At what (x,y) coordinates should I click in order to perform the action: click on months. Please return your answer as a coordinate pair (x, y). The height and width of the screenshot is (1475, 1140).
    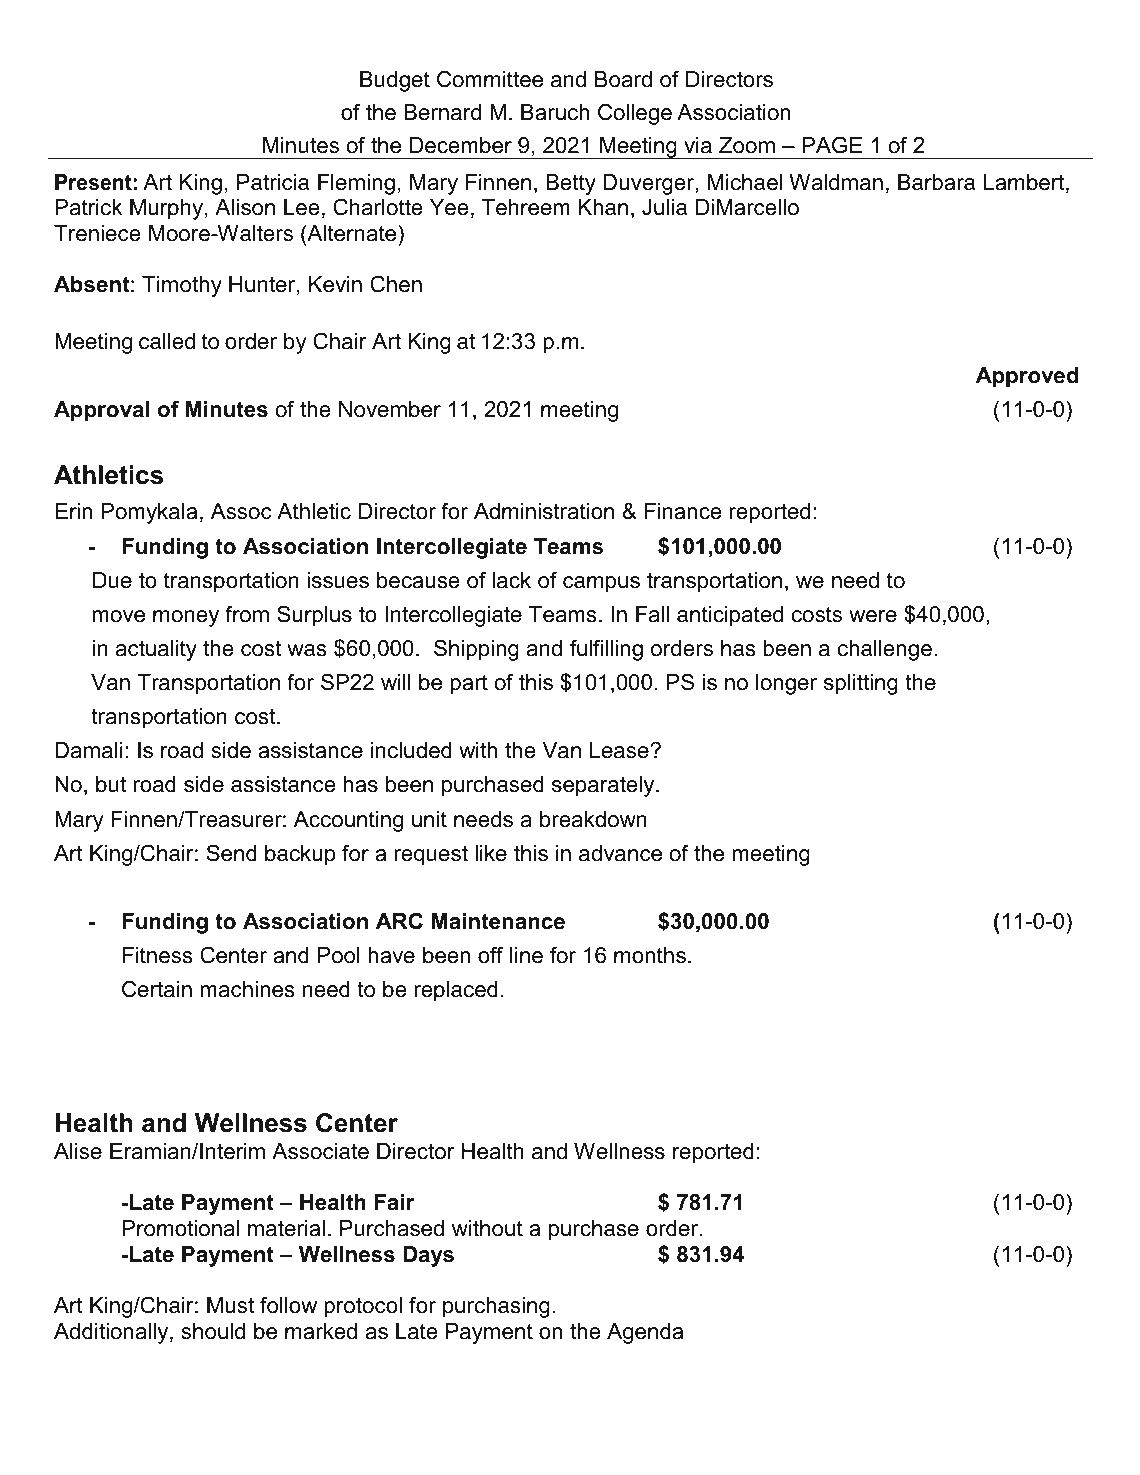
    Looking at the image, I should click on (650, 955).
